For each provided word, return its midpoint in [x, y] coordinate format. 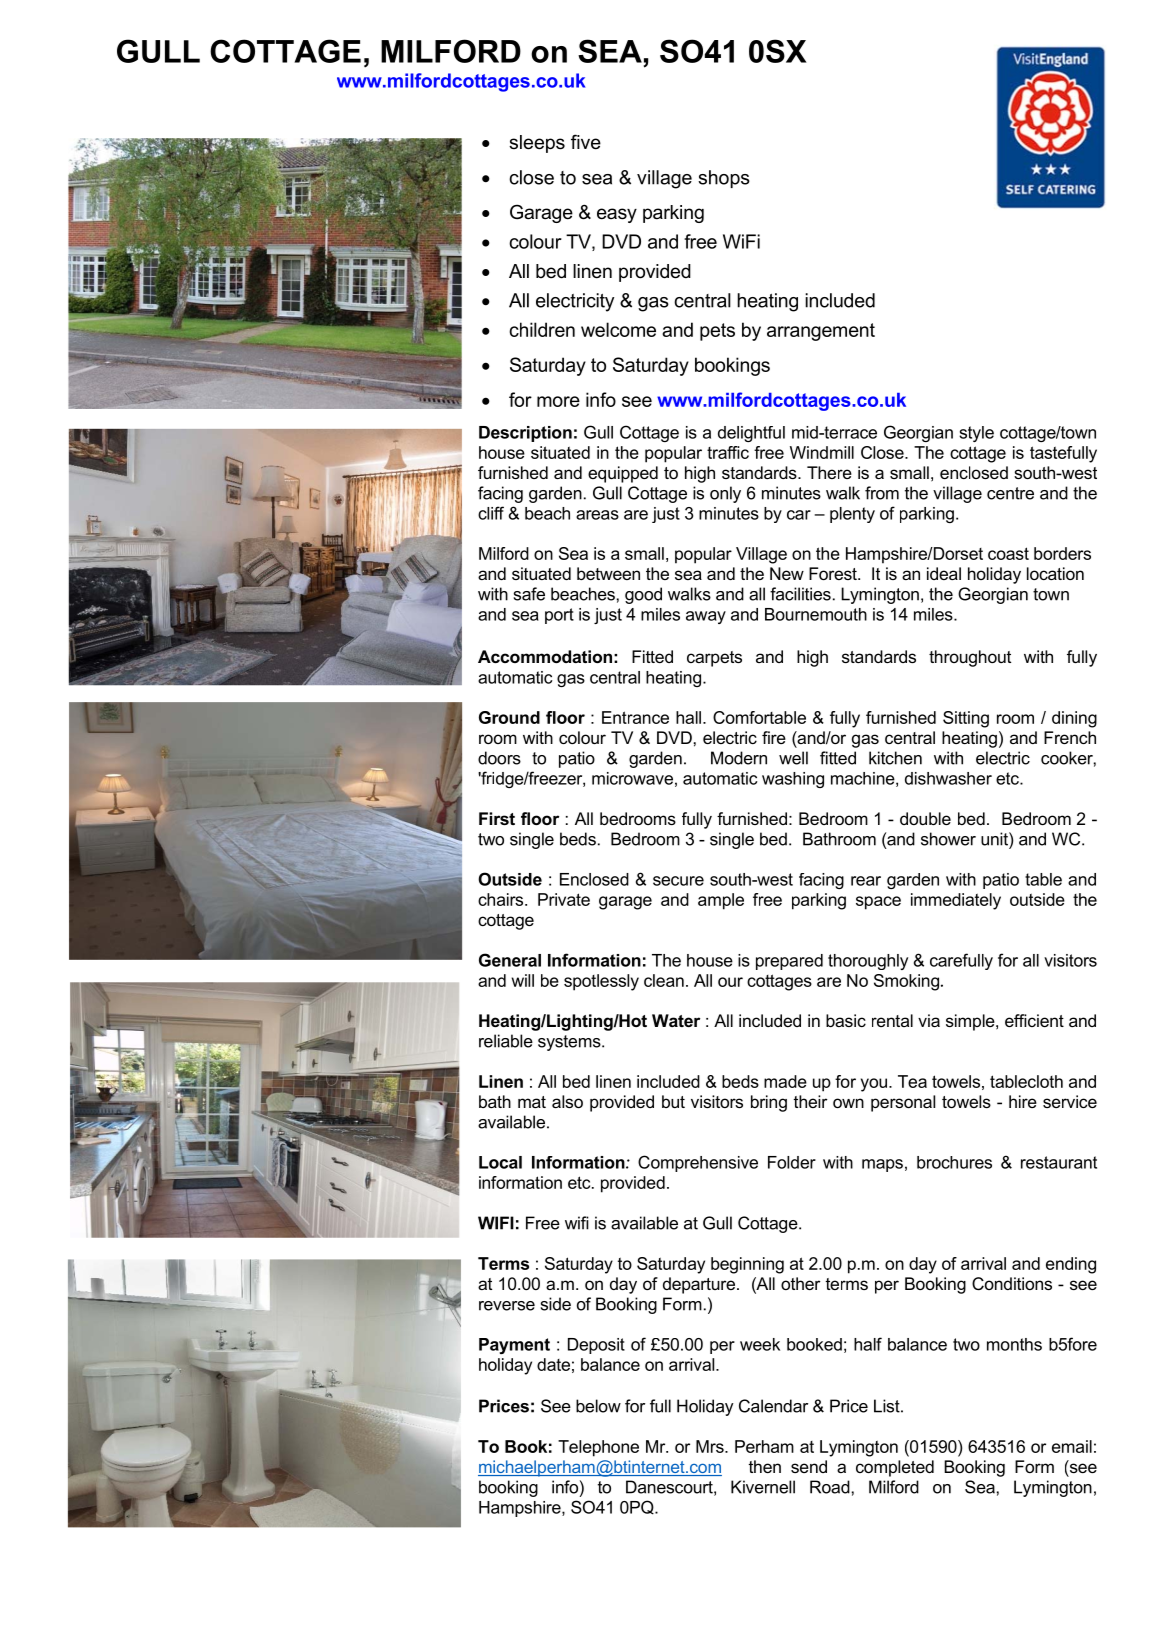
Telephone [598, 1448]
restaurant [1059, 1162]
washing [793, 780]
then [765, 1466]
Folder [792, 1162]
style [976, 434]
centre [1010, 493]
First [497, 818]
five [586, 142]
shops [724, 179]
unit [995, 839]
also [567, 1101]
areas [597, 515]
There [829, 472]
